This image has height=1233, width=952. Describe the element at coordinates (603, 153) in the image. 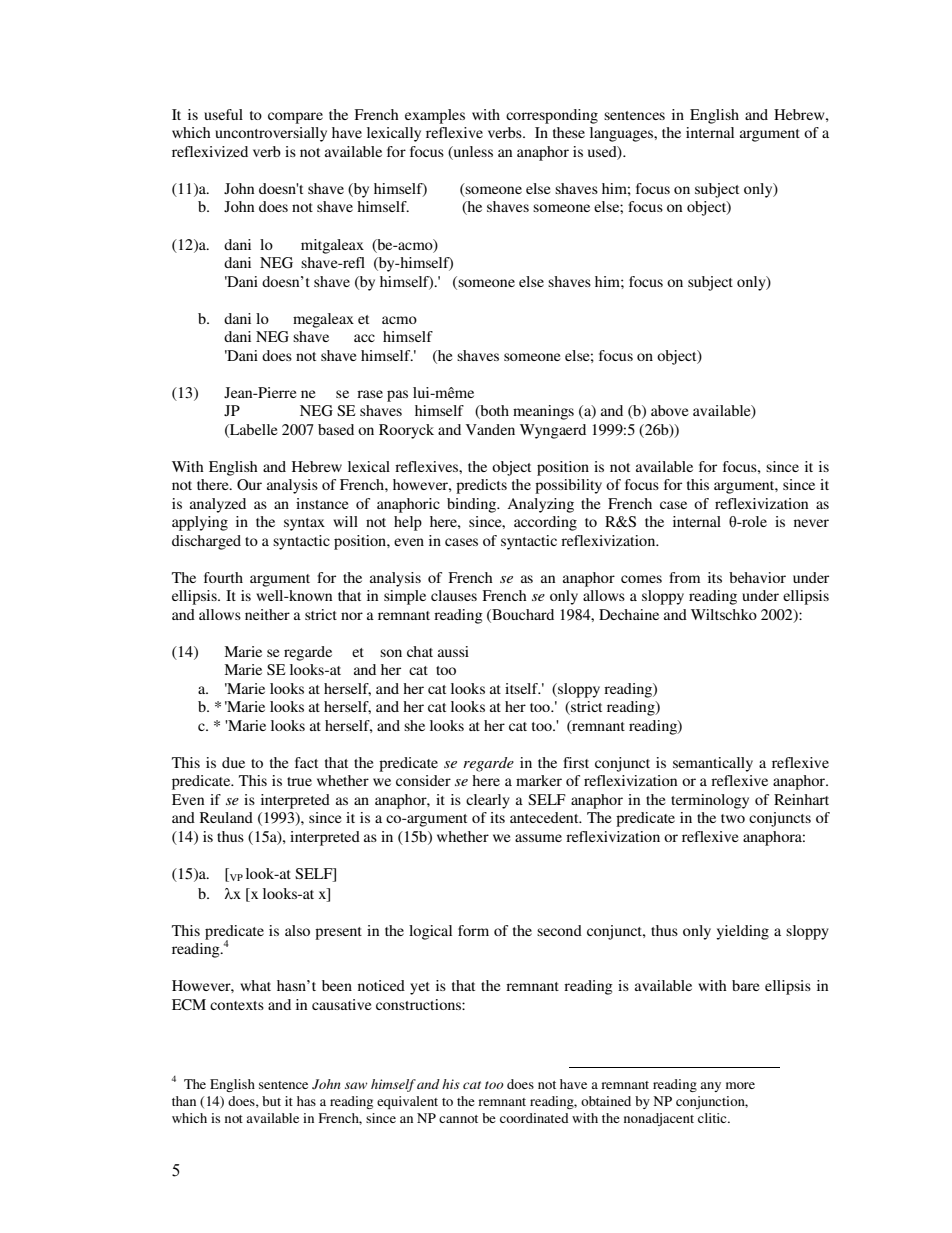

I see `used` at that location.
